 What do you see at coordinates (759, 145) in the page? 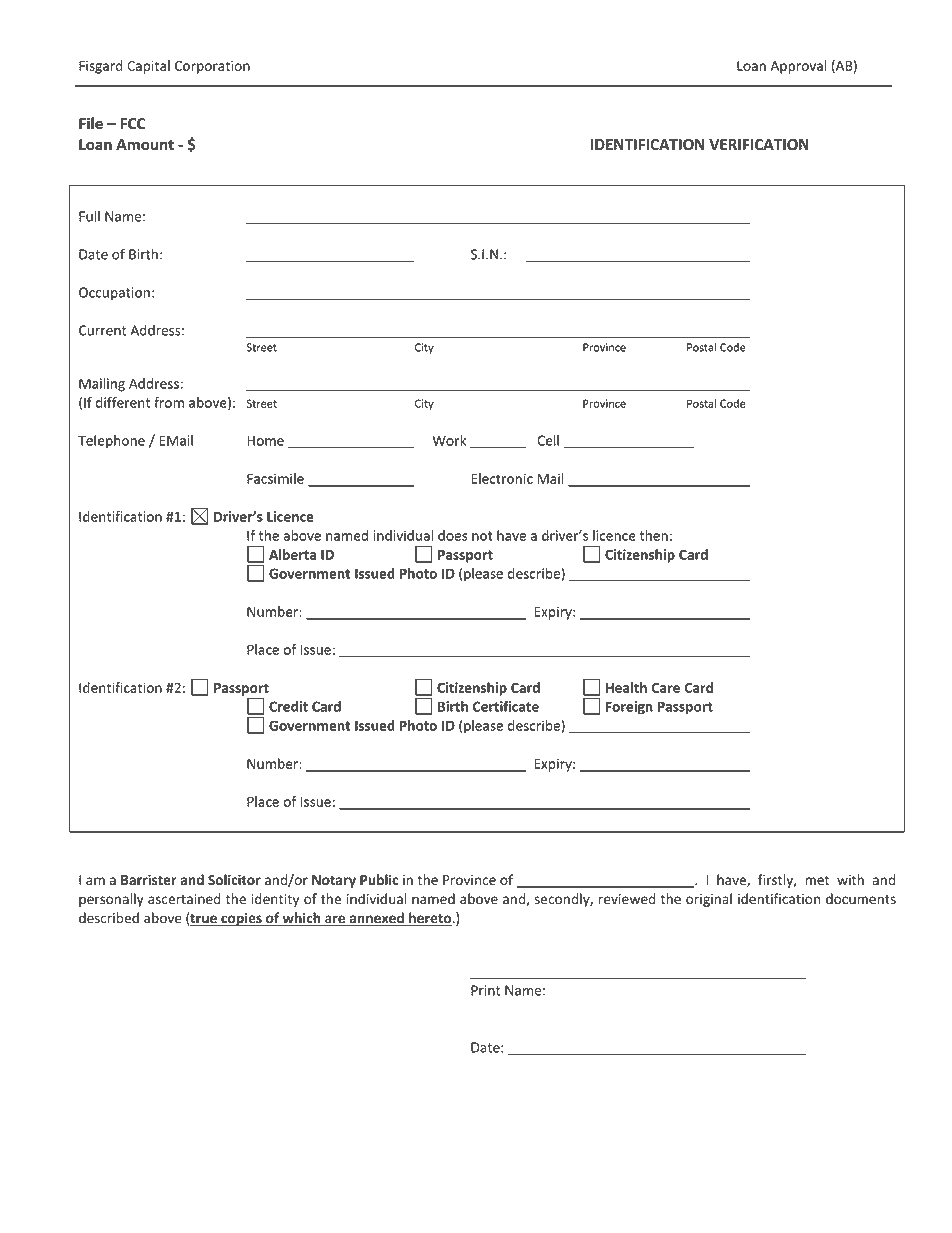
I see `VERIFICATION` at bounding box center [759, 145].
